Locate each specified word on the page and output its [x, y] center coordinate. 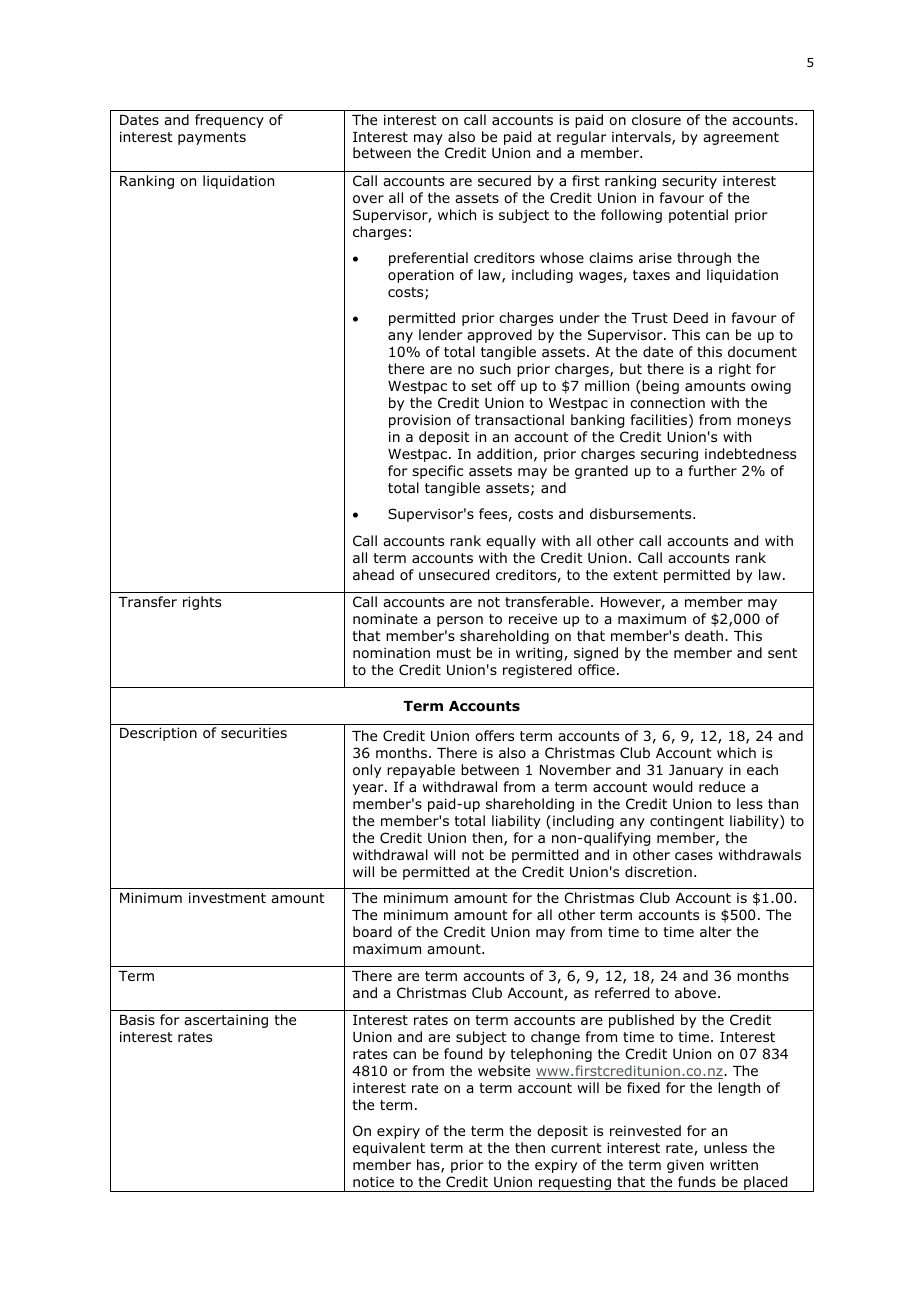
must [454, 653]
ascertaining [226, 1021]
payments [212, 138]
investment [227, 897]
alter [716, 931]
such [495, 368]
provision [420, 421]
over [368, 199]
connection [667, 403]
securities [254, 732]
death [705, 635]
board [372, 931]
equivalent [389, 1149]
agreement [741, 138]
